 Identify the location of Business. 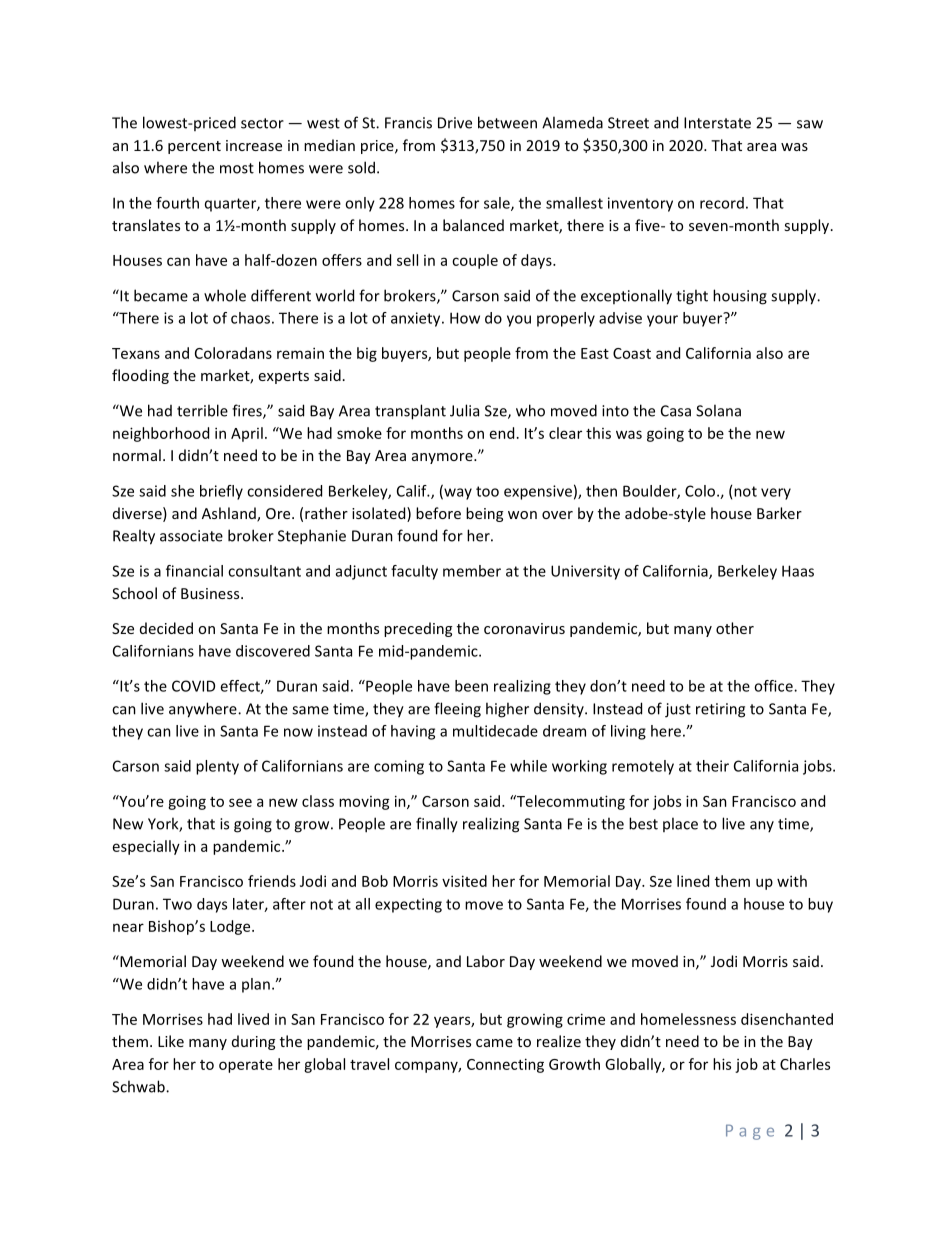
(211, 593).
